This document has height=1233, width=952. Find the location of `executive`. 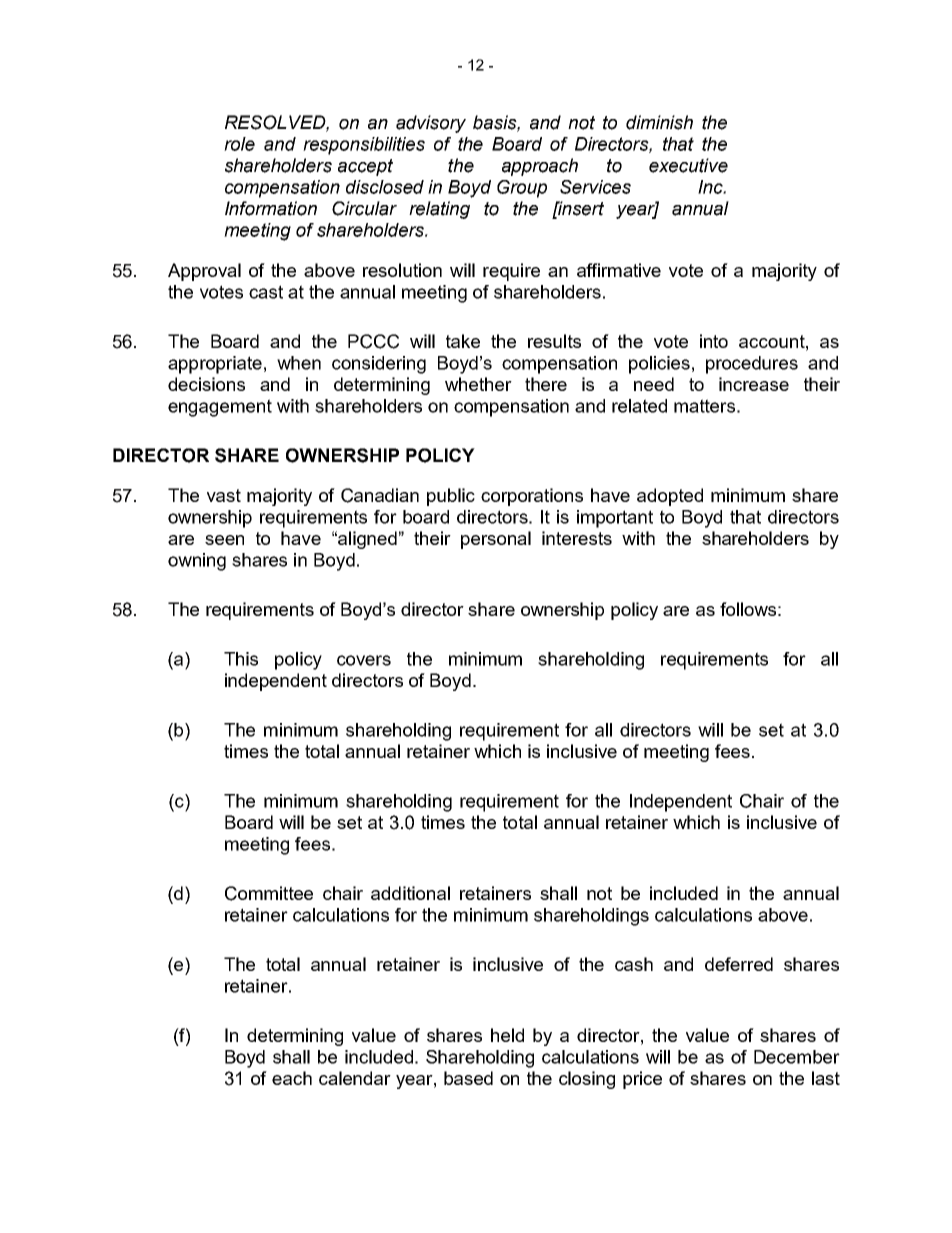

executive is located at coordinates (688, 165).
